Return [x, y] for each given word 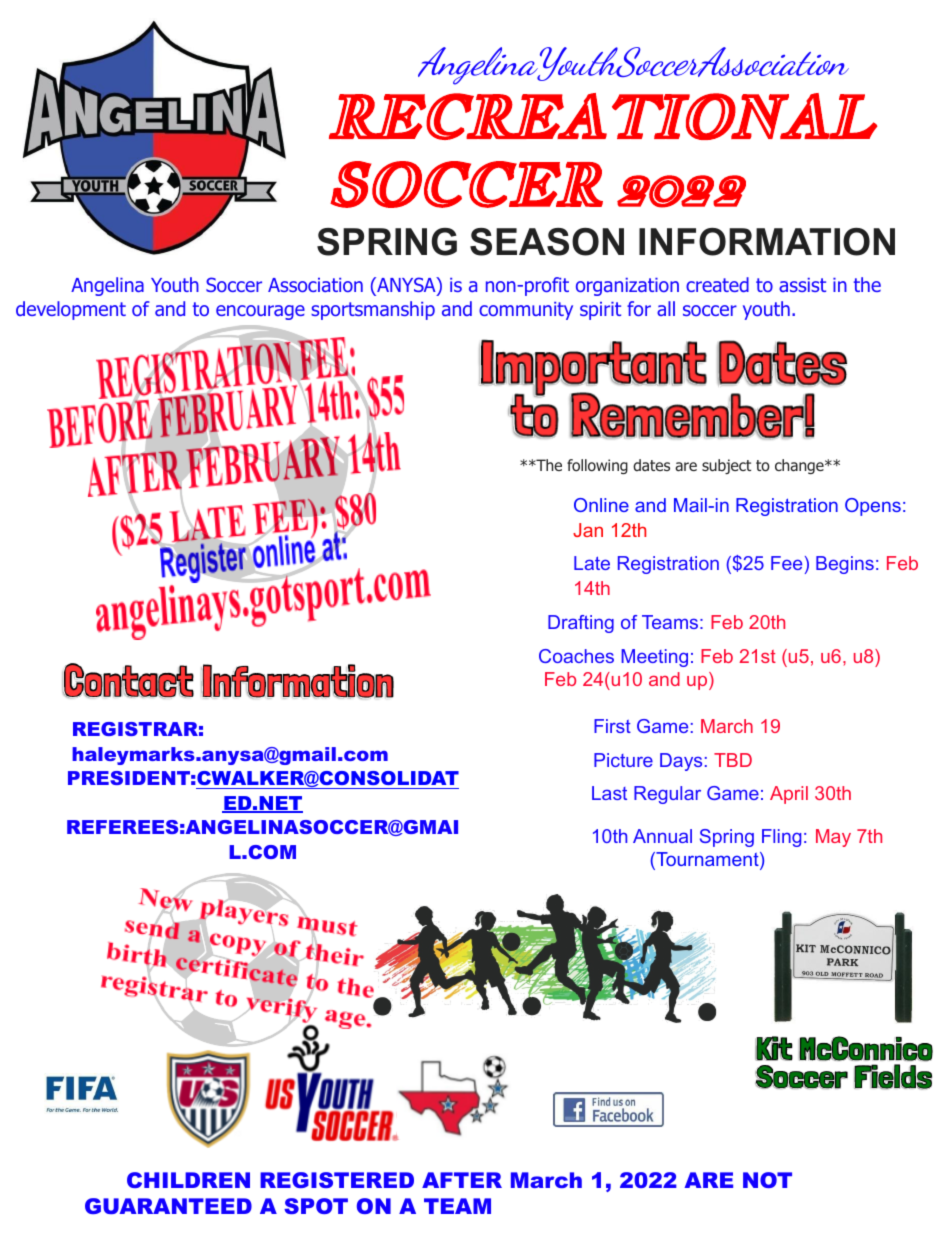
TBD [733, 760]
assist [802, 285]
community [526, 311]
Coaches [576, 656]
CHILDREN [188, 1180]
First [612, 726]
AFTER [462, 1180]
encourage [260, 312]
